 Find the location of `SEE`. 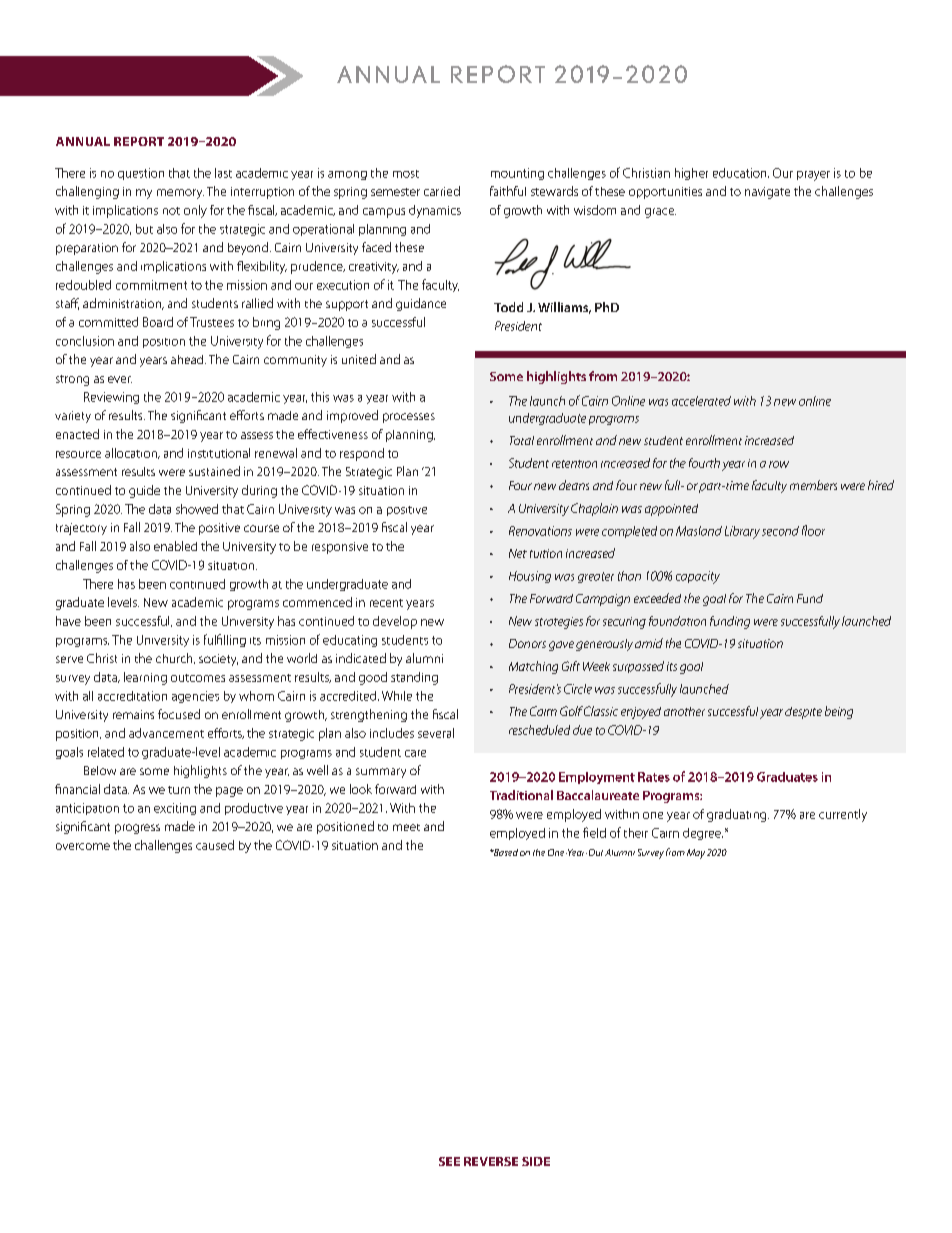

SEE is located at coordinates (449, 1161).
